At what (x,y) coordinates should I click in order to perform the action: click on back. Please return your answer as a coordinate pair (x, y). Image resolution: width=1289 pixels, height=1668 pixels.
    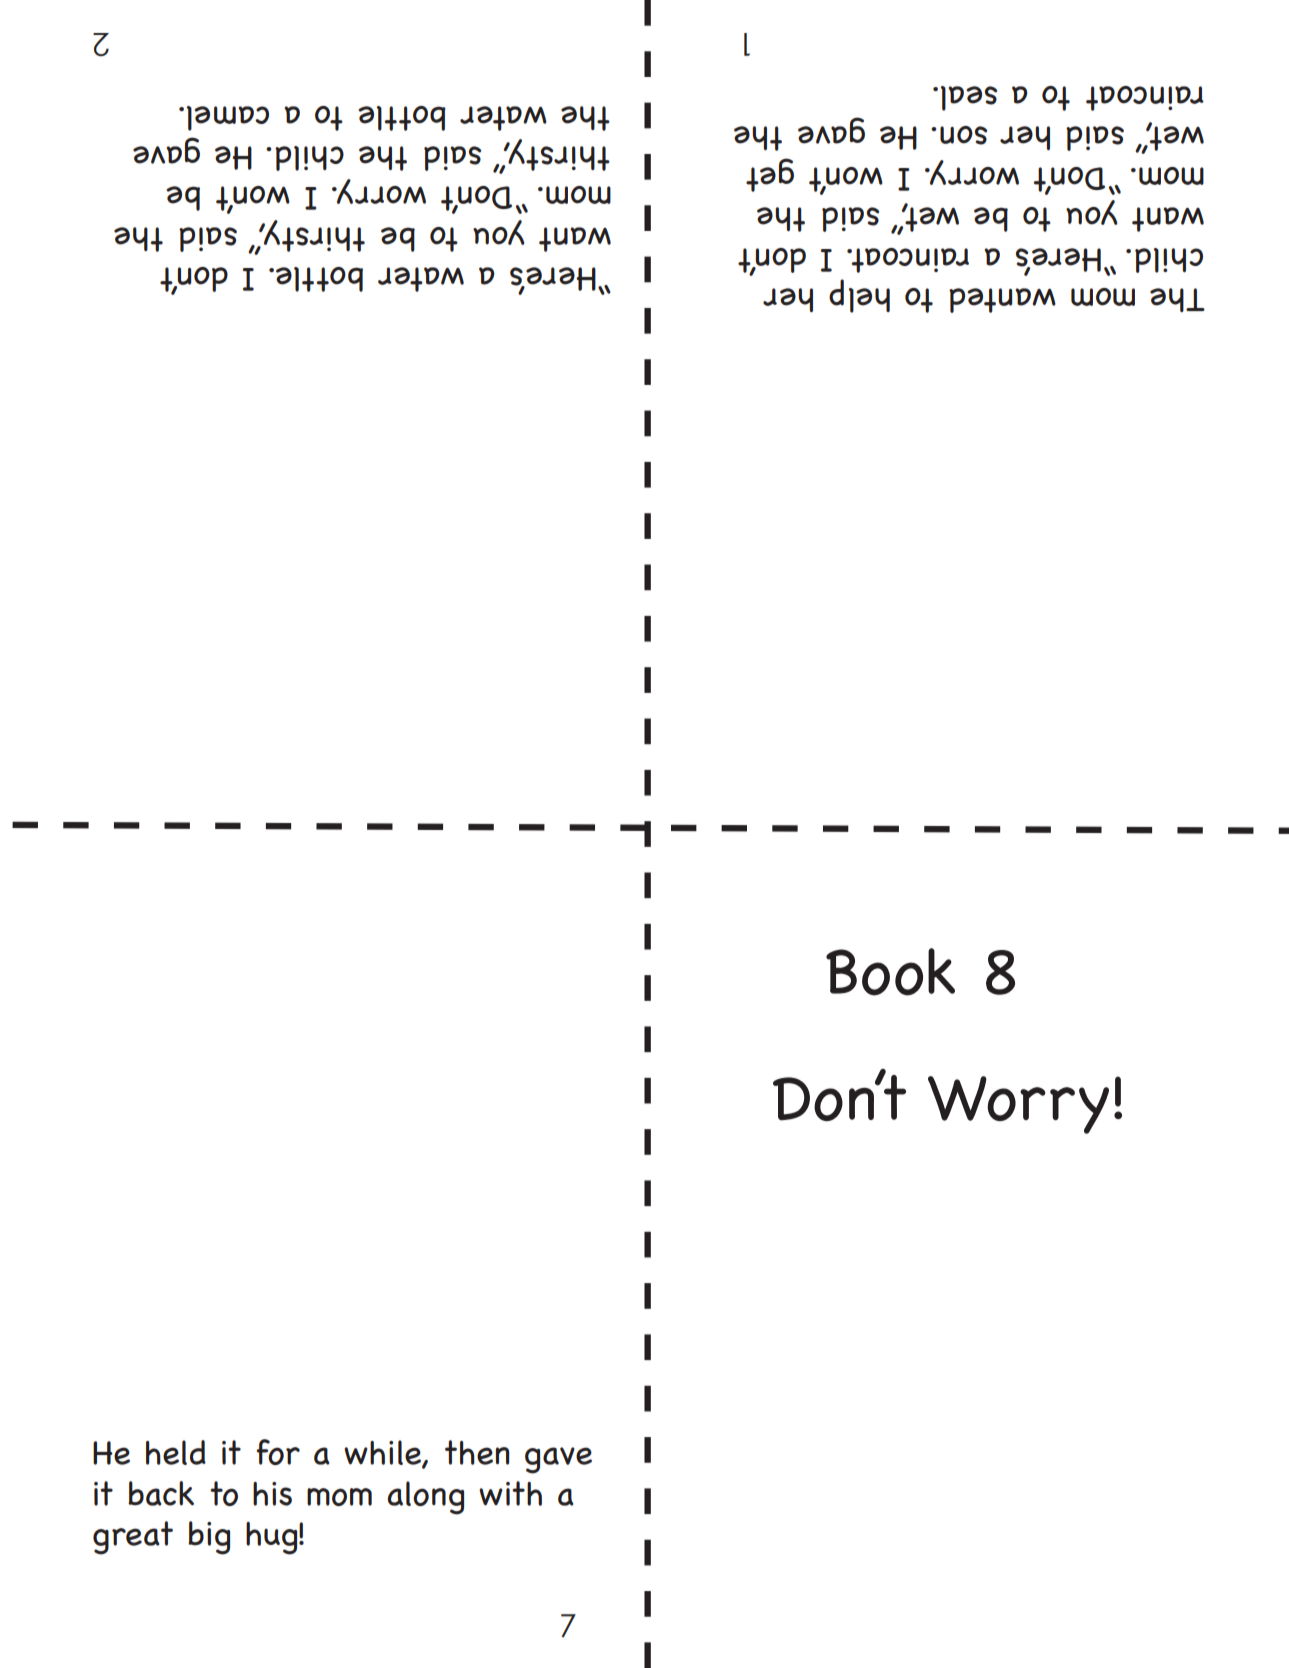
    Looking at the image, I should click on (161, 1493).
